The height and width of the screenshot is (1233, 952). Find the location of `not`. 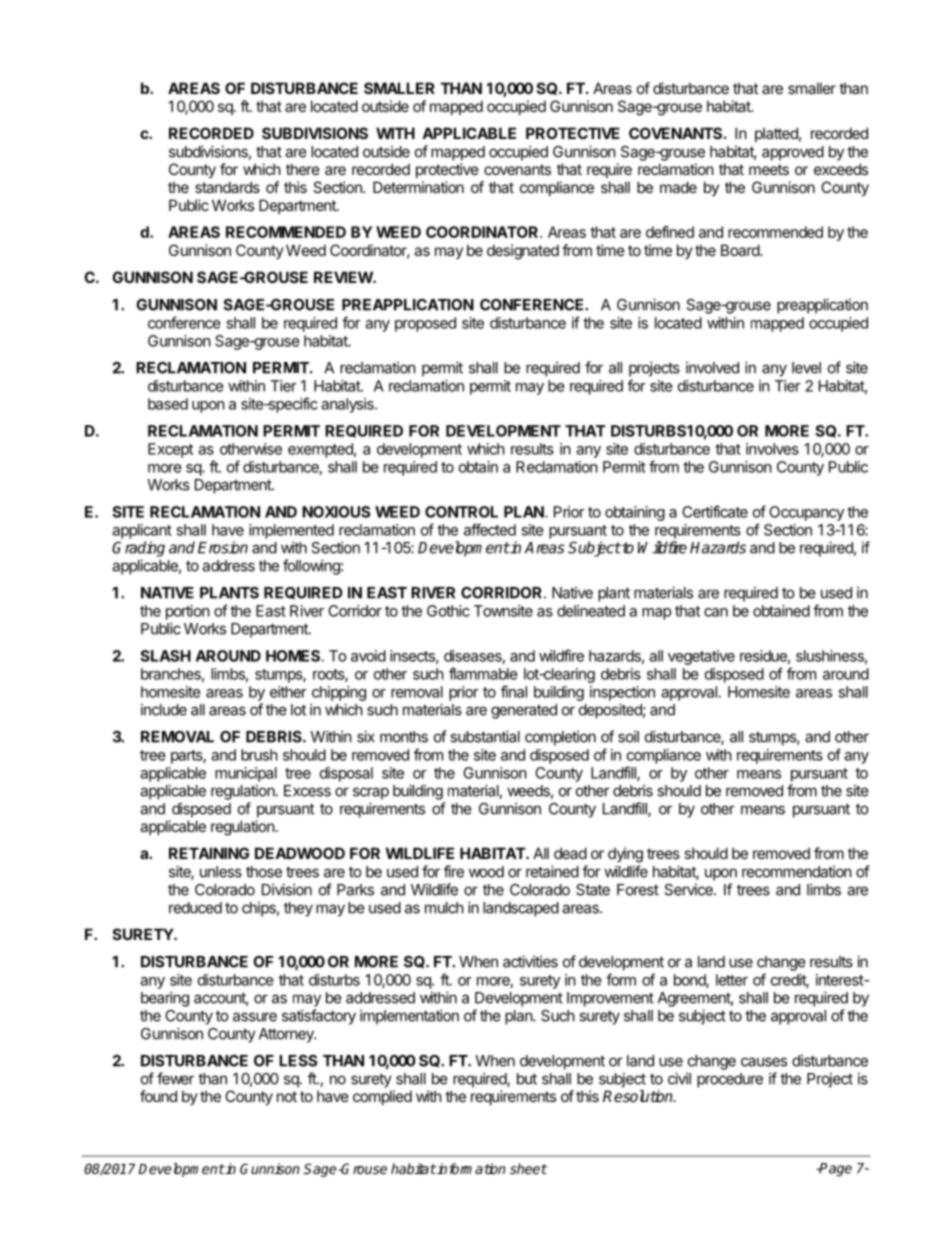

not is located at coordinates (287, 1096).
